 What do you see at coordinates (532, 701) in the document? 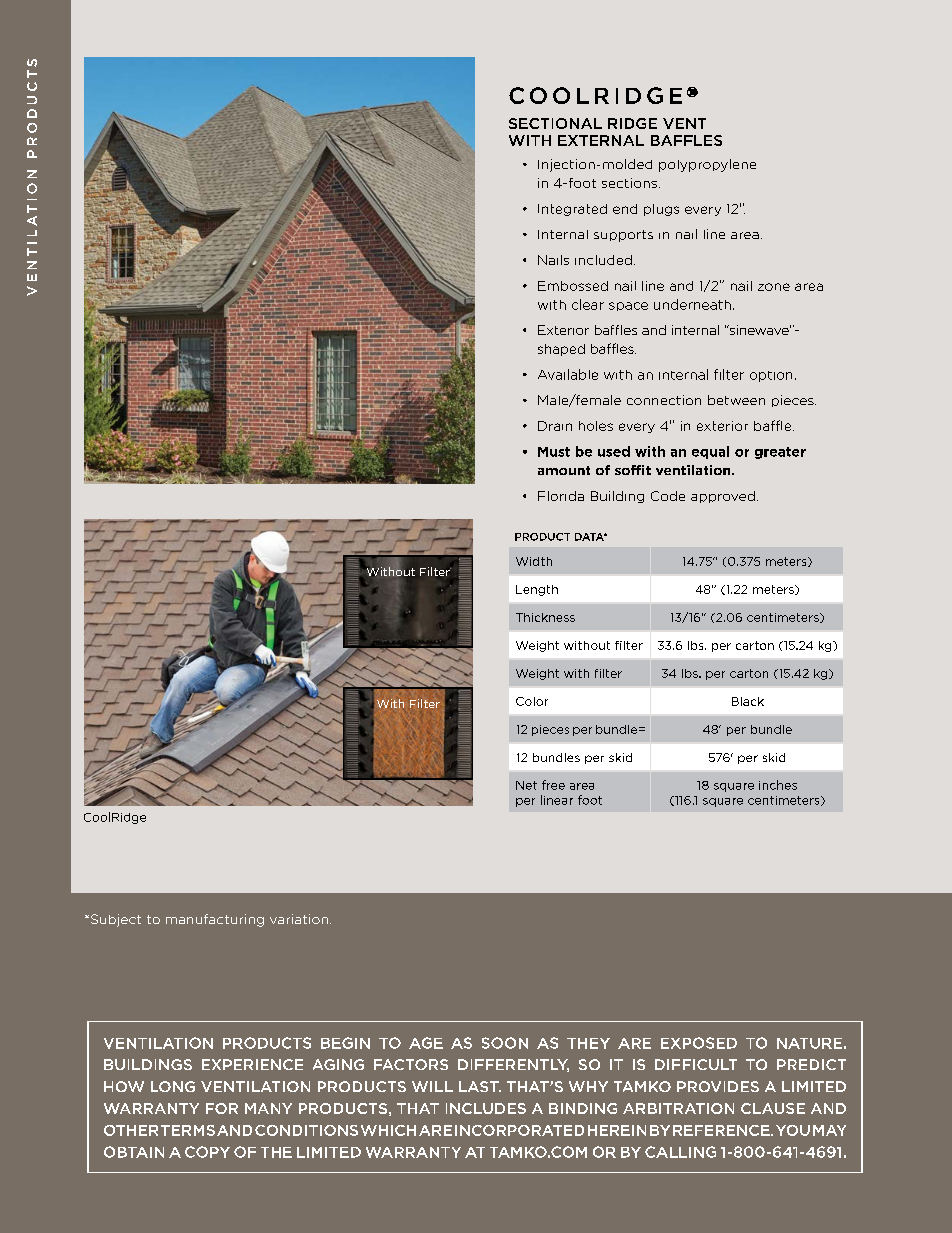
I see `Color` at bounding box center [532, 701].
